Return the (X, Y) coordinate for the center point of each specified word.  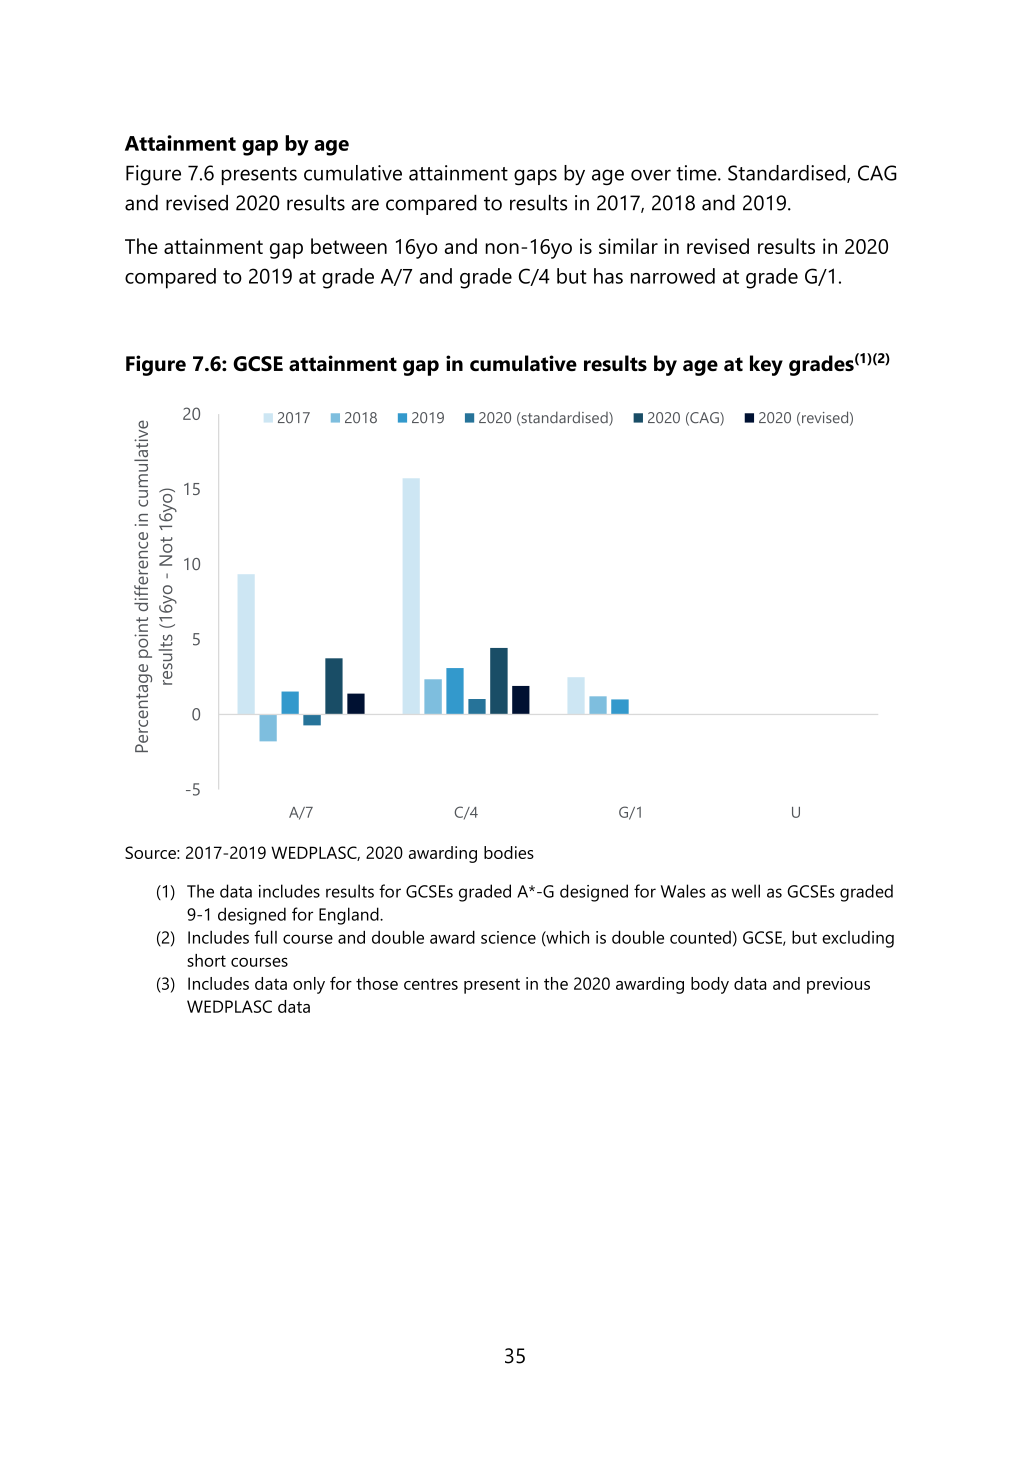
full (265, 937)
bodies (509, 852)
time (697, 173)
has (608, 276)
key (766, 365)
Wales (683, 891)
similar (628, 246)
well (746, 891)
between (349, 246)
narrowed (673, 276)
